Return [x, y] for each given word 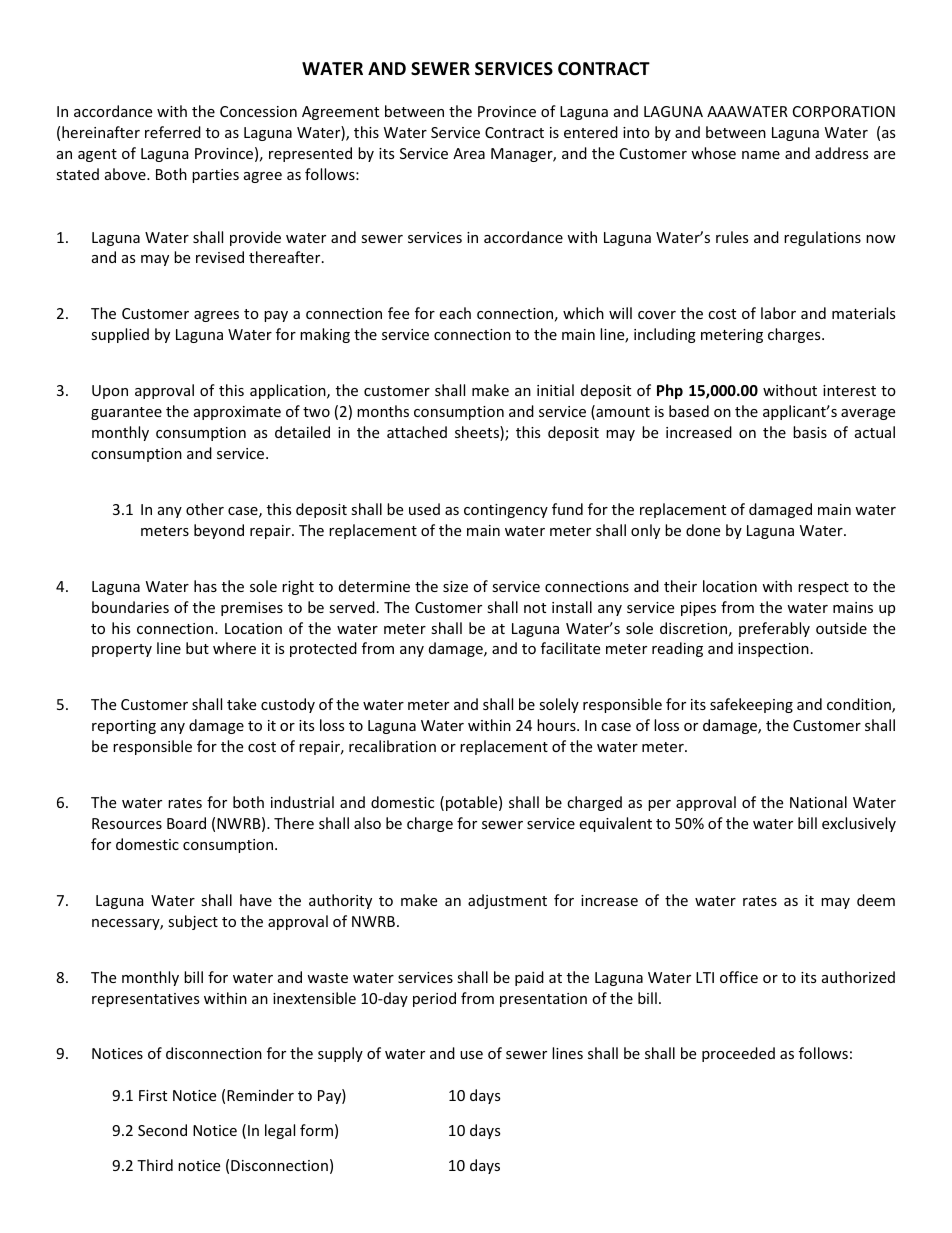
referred [173, 132]
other [205, 509]
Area [469, 153]
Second [162, 1130]
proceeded [738, 1054]
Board [186, 823]
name [761, 155]
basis [810, 432]
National [818, 802]
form [316, 1130]
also [367, 823]
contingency [506, 511]
